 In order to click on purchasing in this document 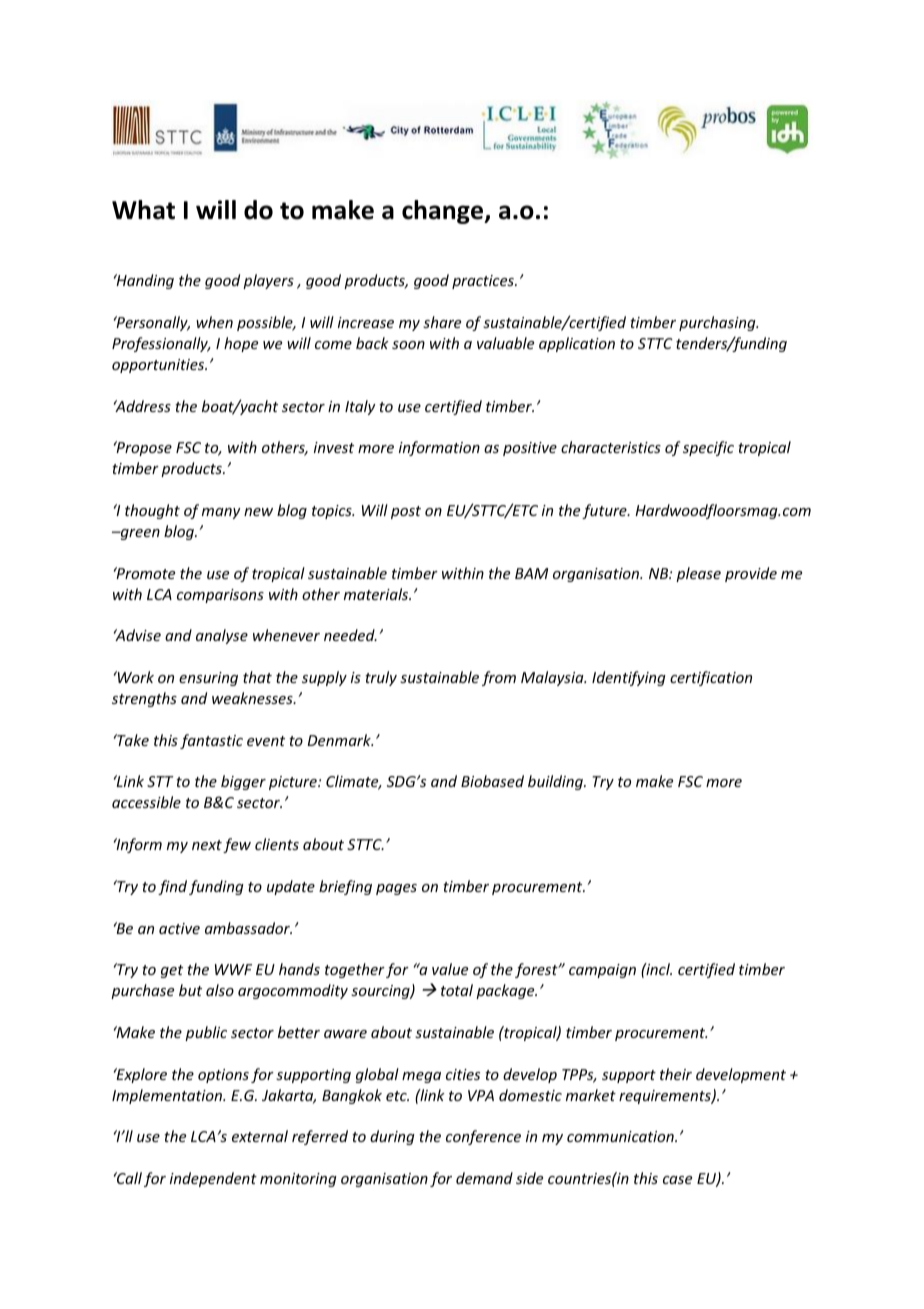, I will do `click(718, 323)`.
